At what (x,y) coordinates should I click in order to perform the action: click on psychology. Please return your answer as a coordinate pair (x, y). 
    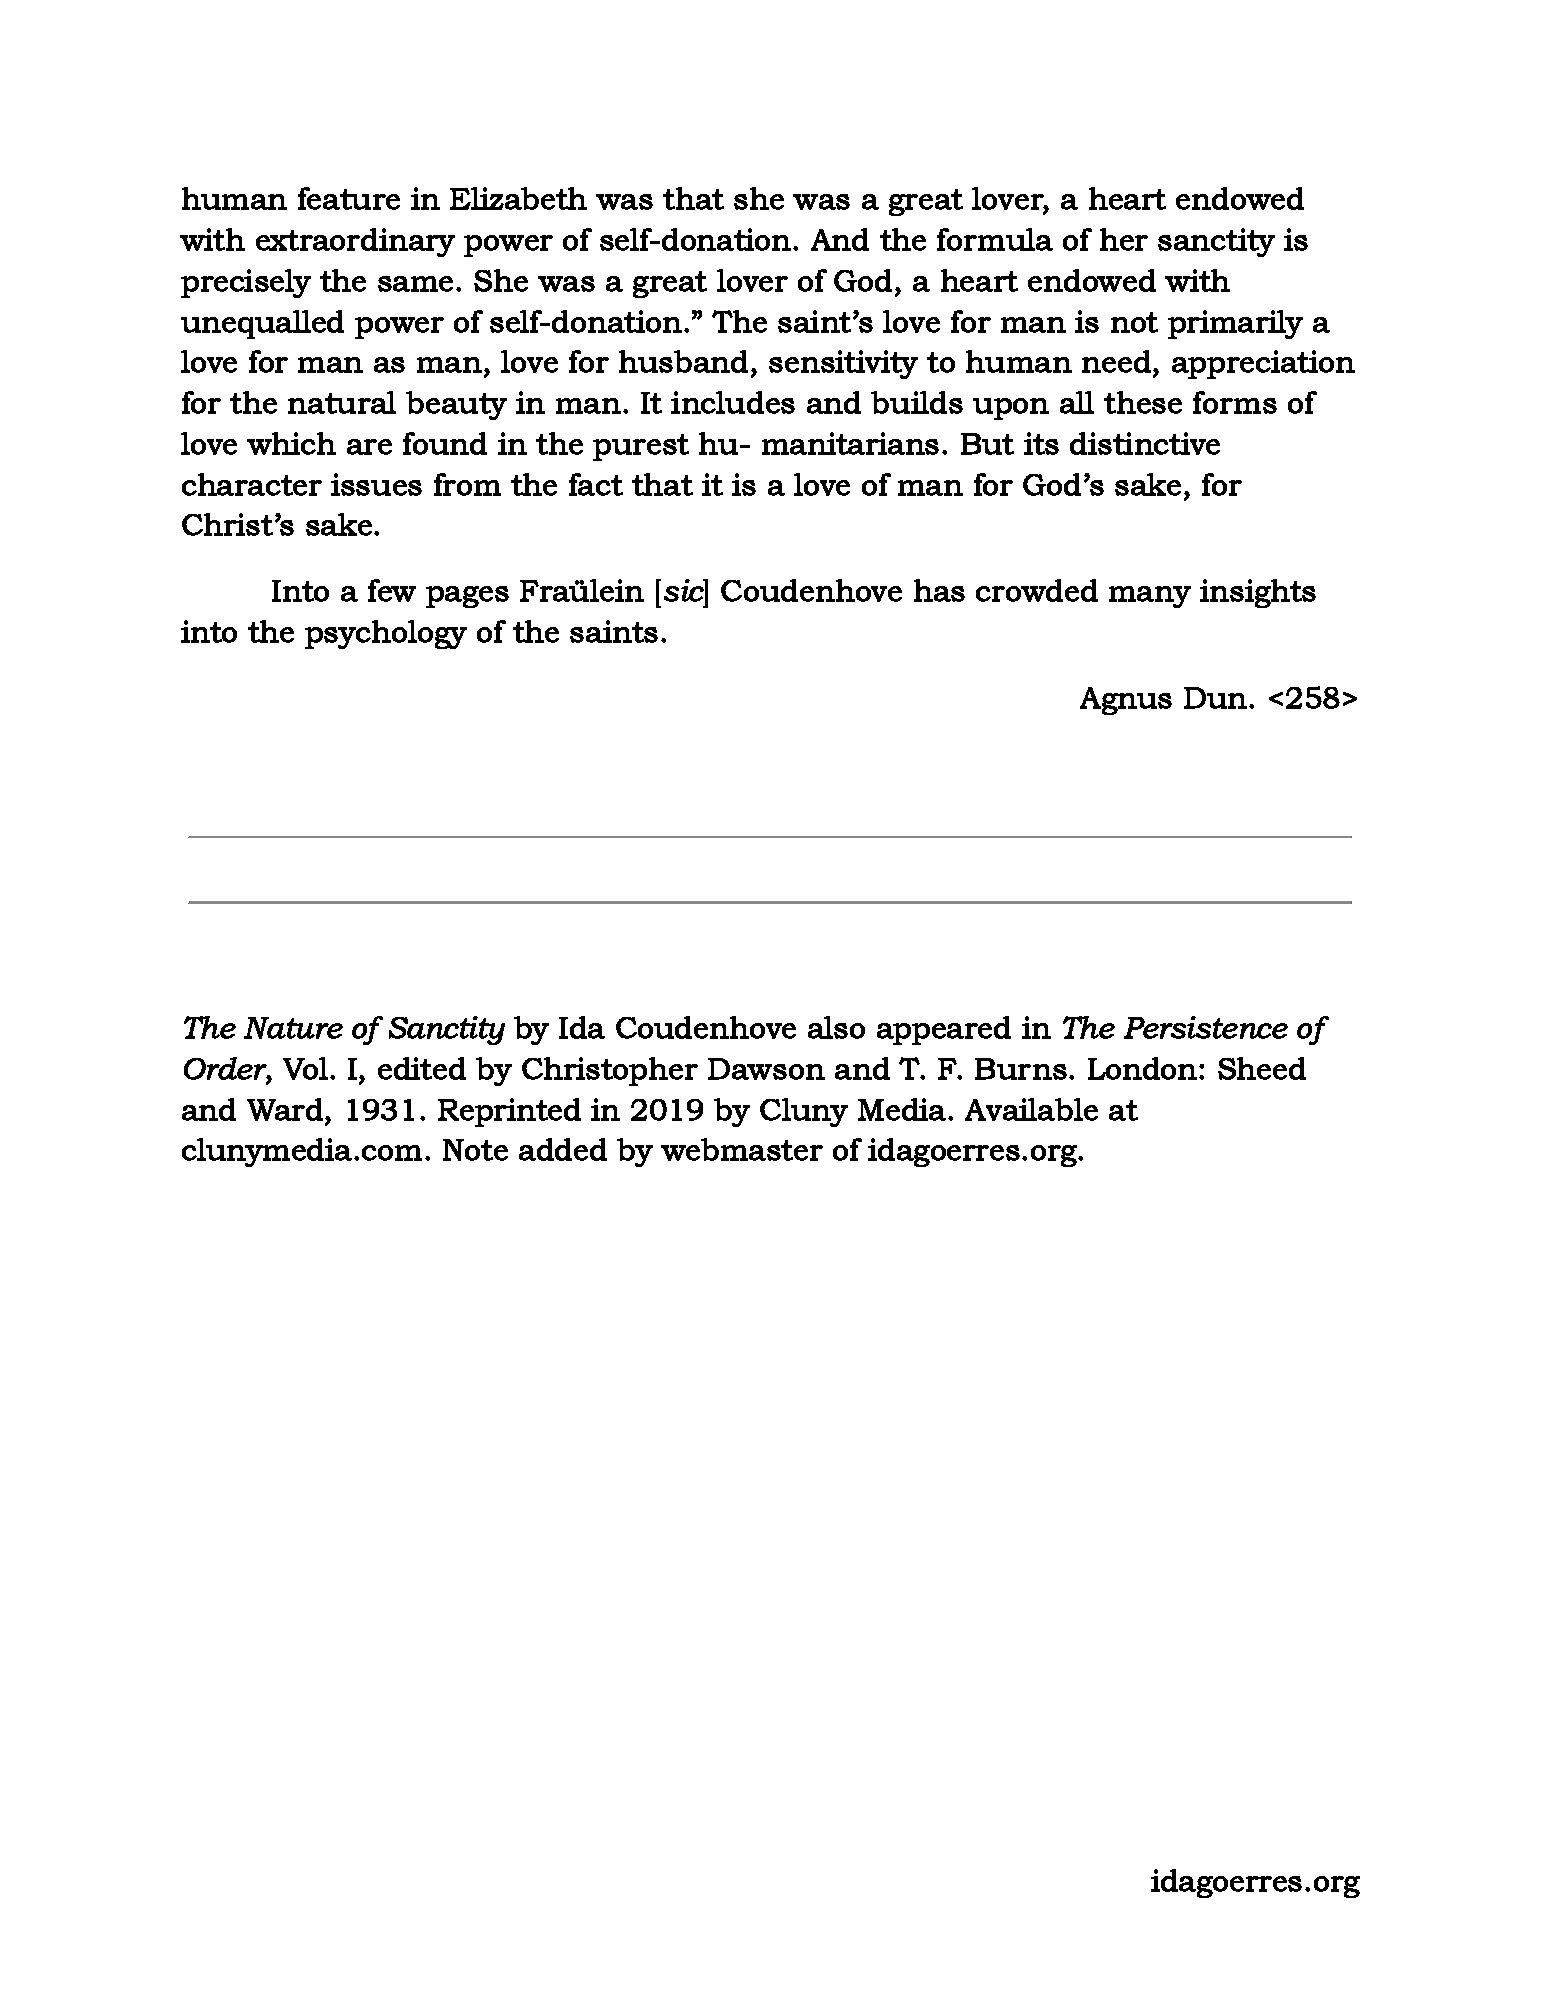
    Looking at the image, I should click on (386, 634).
